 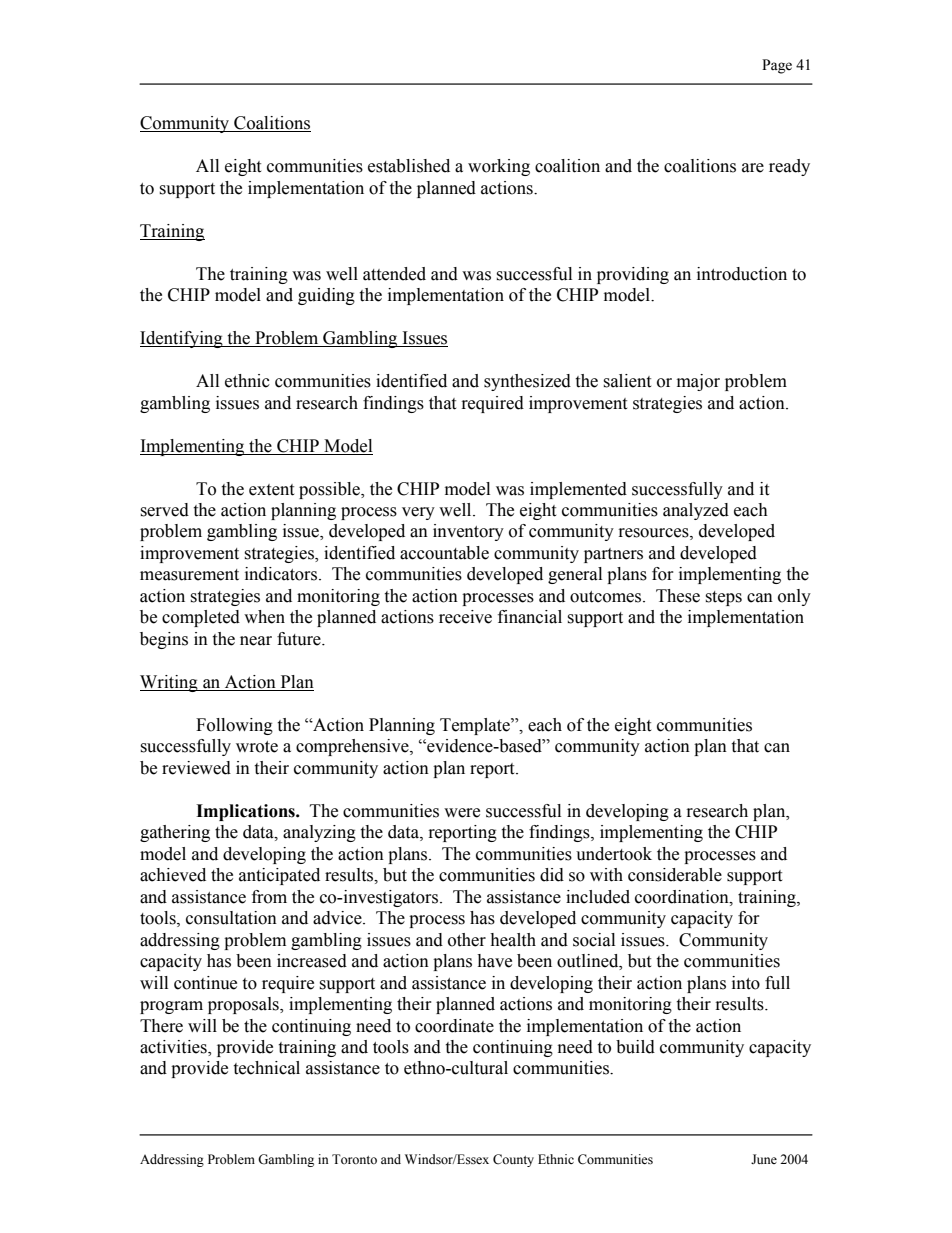 What do you see at coordinates (513, 1160) in the screenshot?
I see `County` at bounding box center [513, 1160].
